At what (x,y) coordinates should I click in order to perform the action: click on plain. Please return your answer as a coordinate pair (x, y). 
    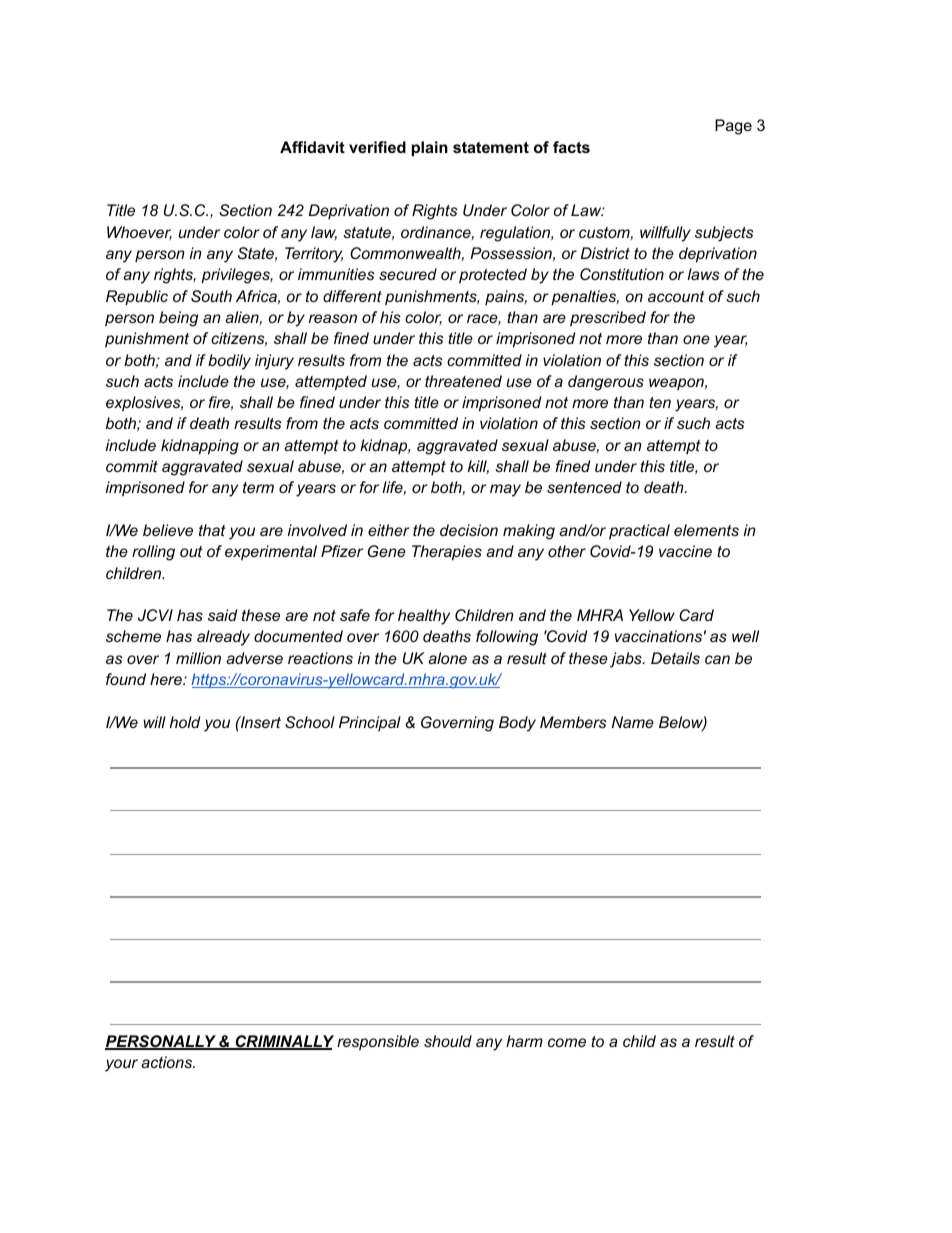
    Looking at the image, I should click on (430, 148).
